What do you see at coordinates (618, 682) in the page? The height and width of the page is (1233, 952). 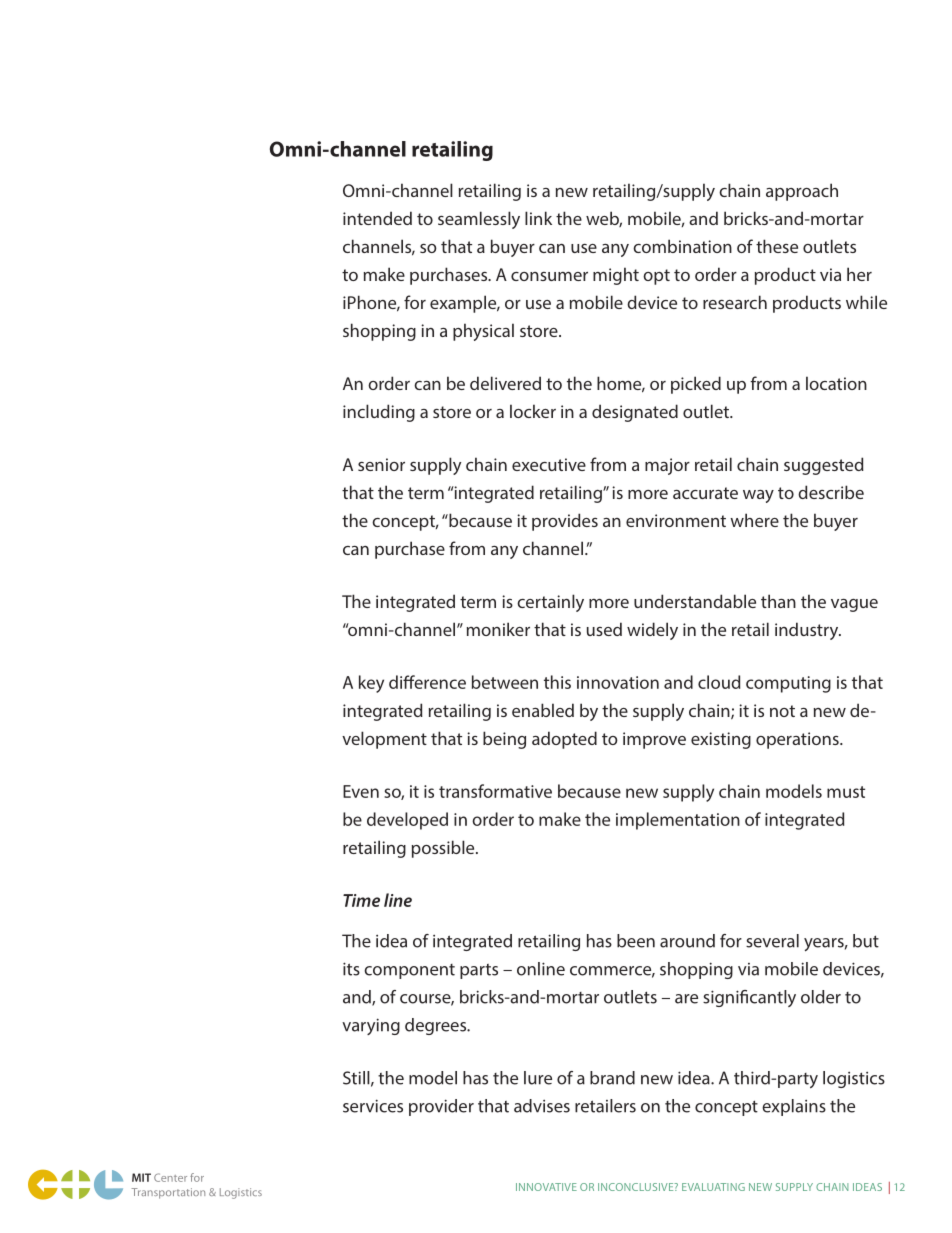 I see `innovation` at bounding box center [618, 682].
